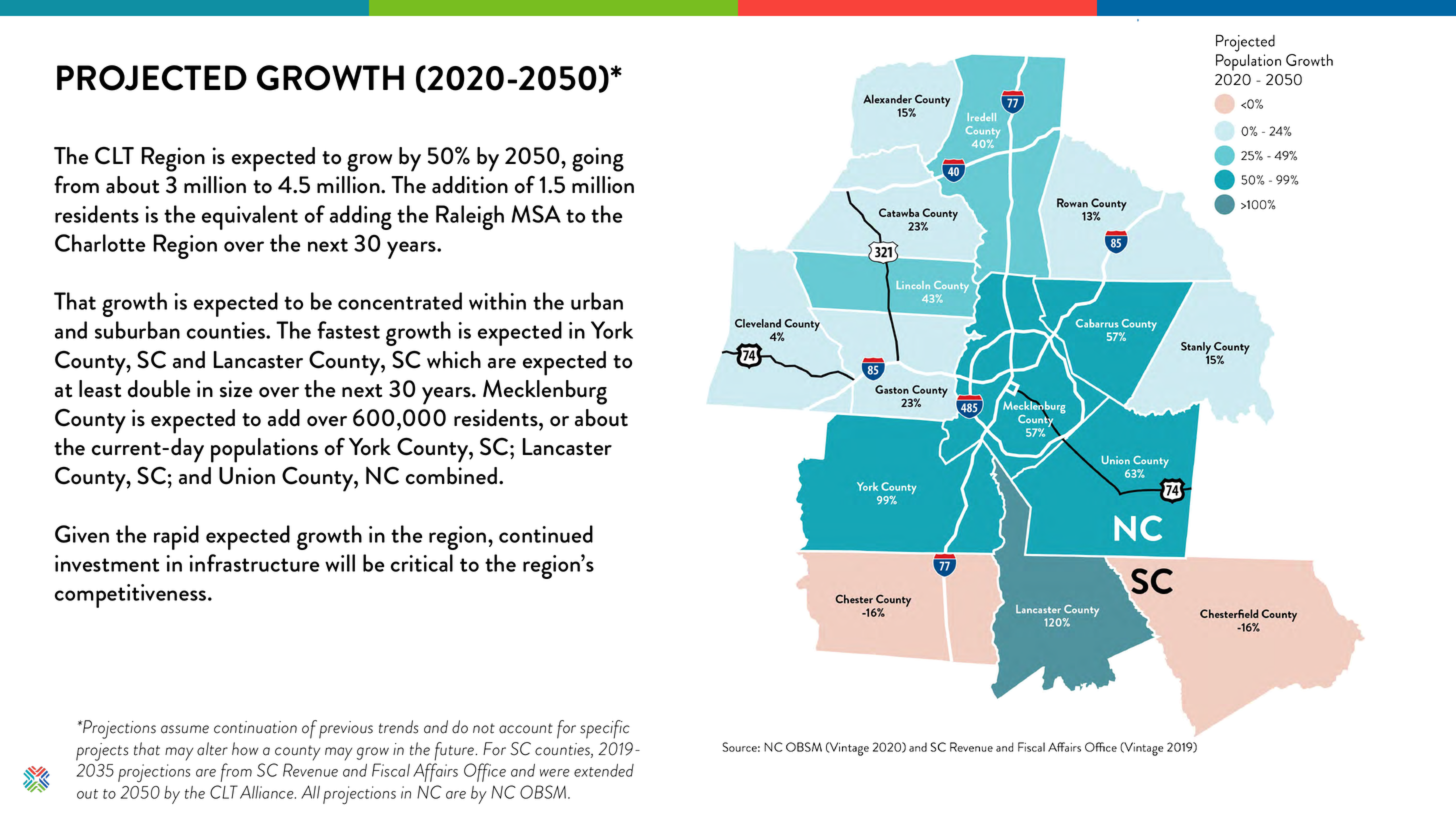  I want to click on equivalent, so click(250, 217).
